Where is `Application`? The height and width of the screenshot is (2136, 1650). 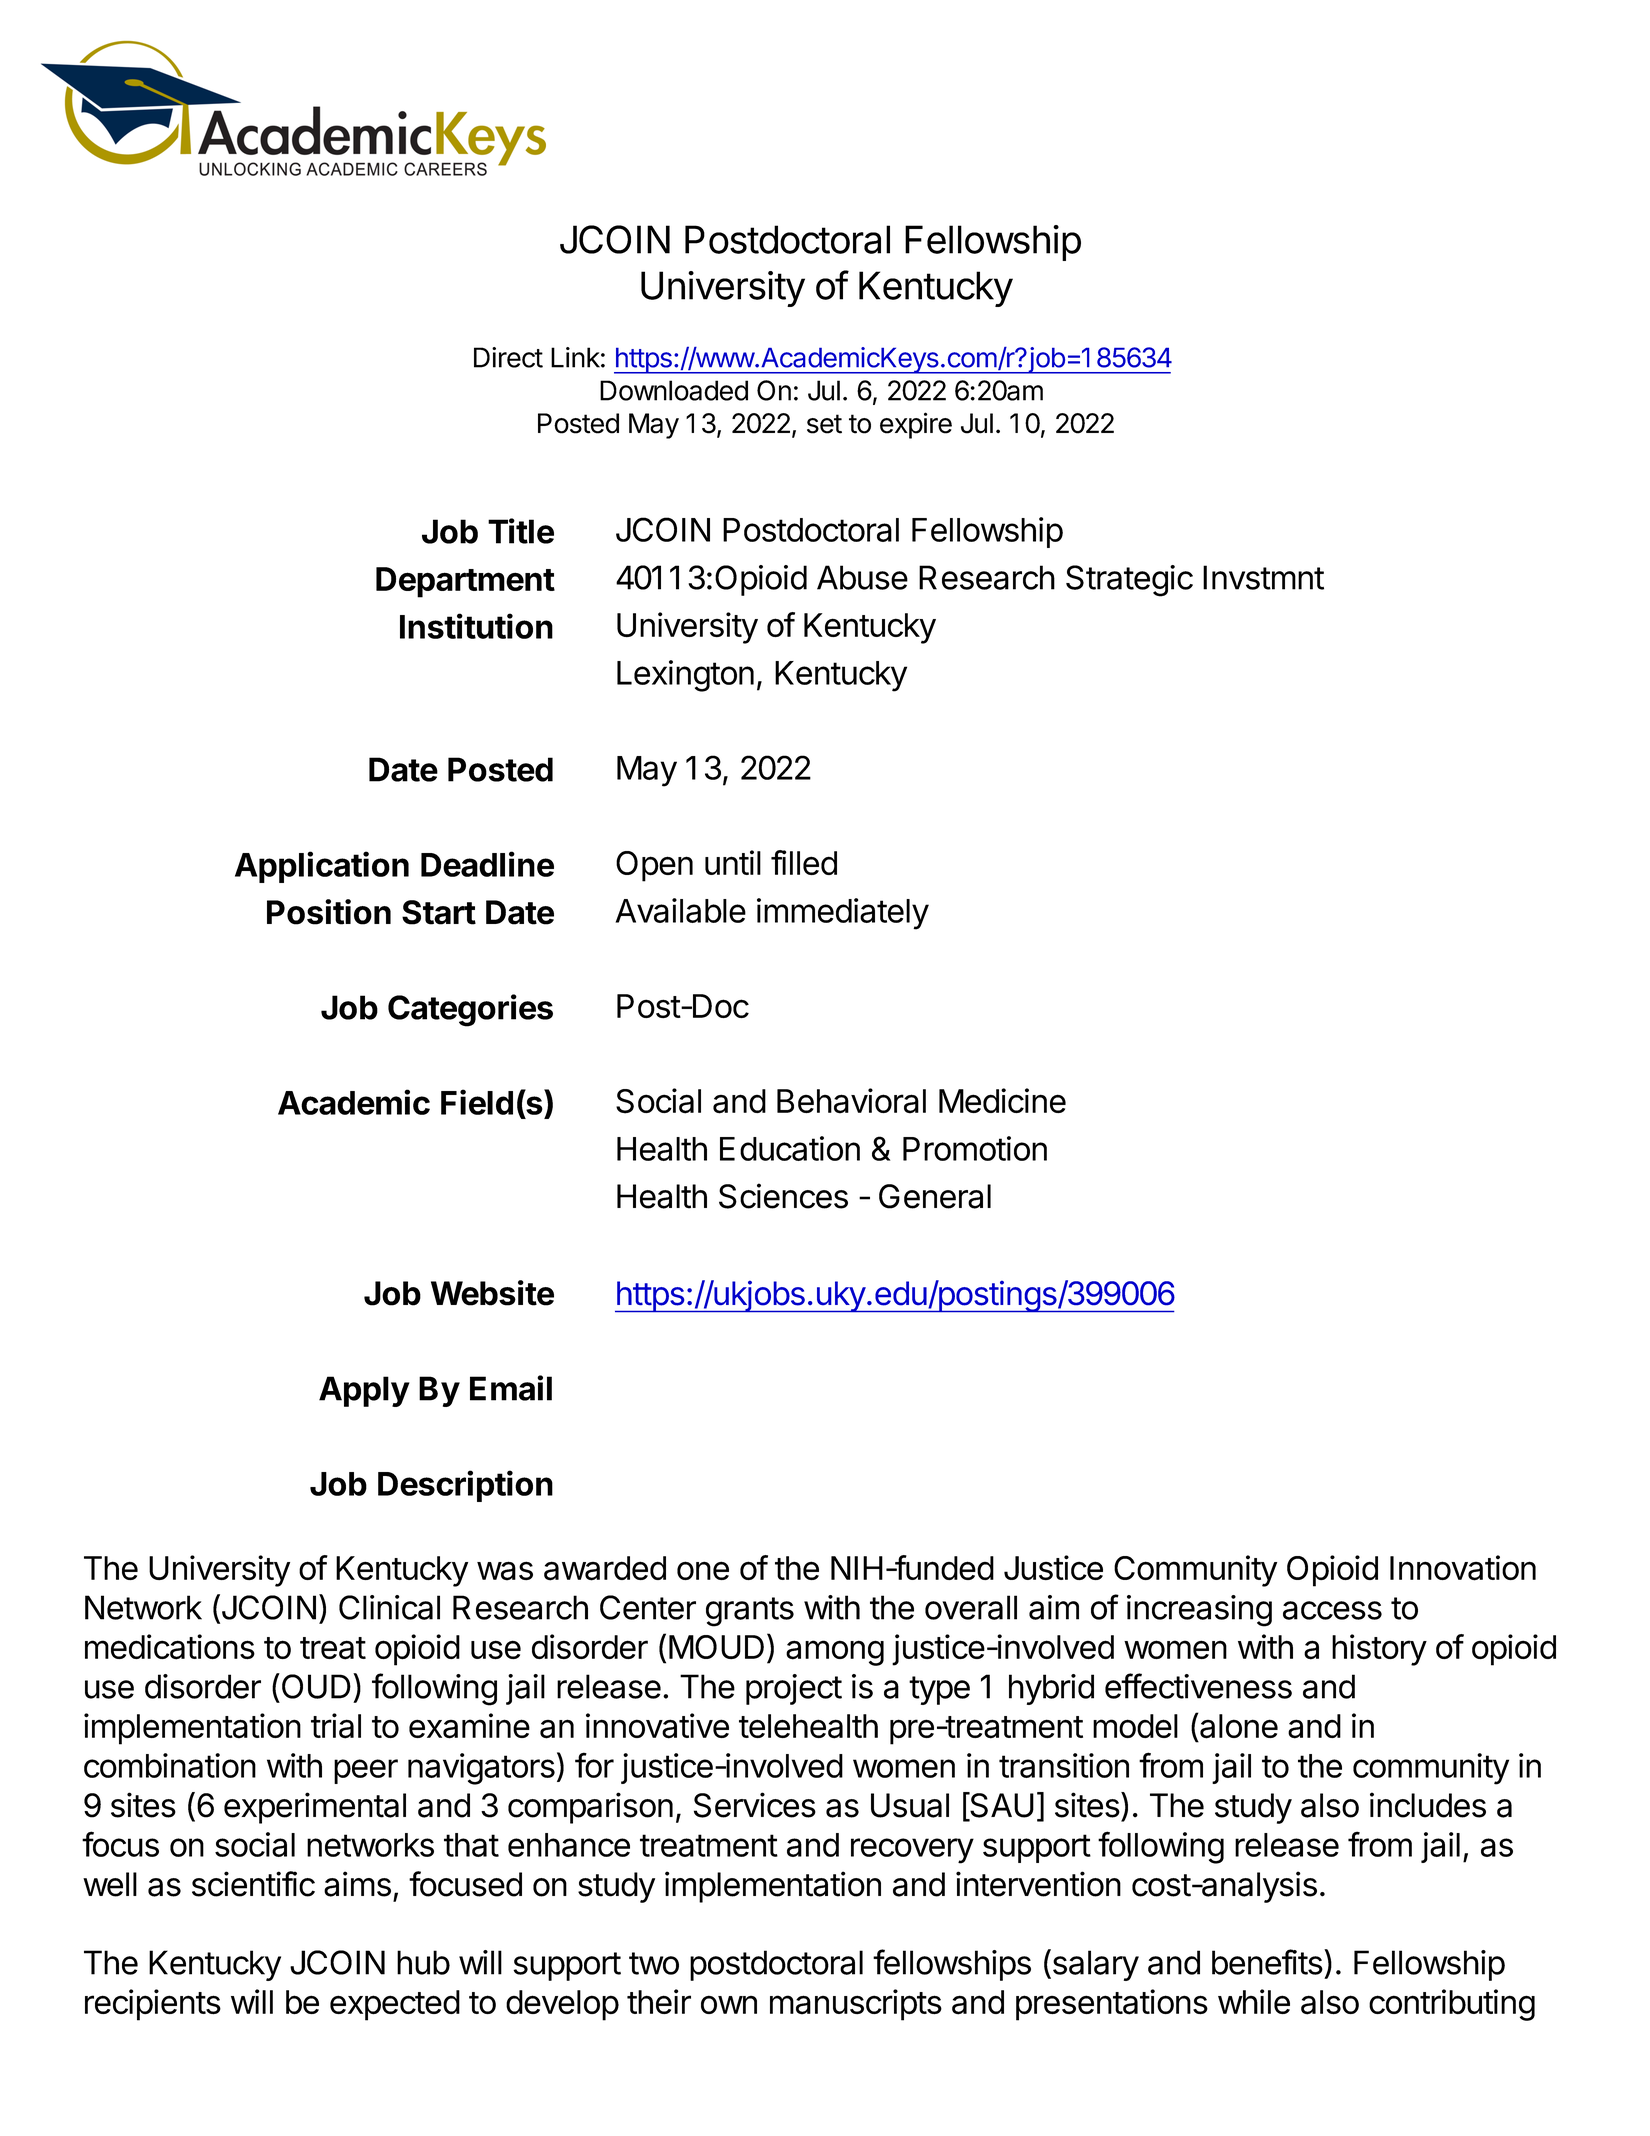 Application is located at coordinates (322, 867).
